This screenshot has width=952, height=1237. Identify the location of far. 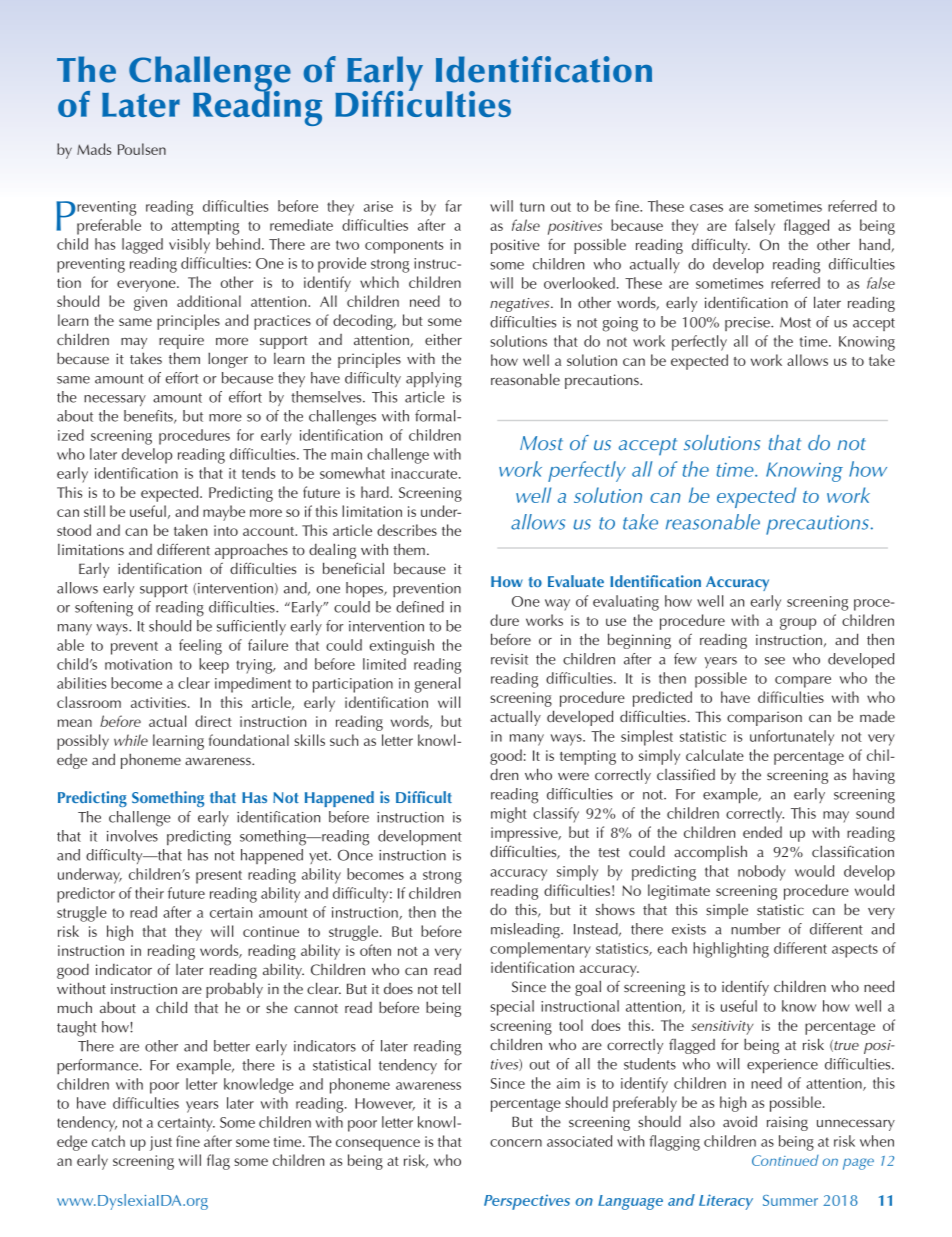
(453, 206).
